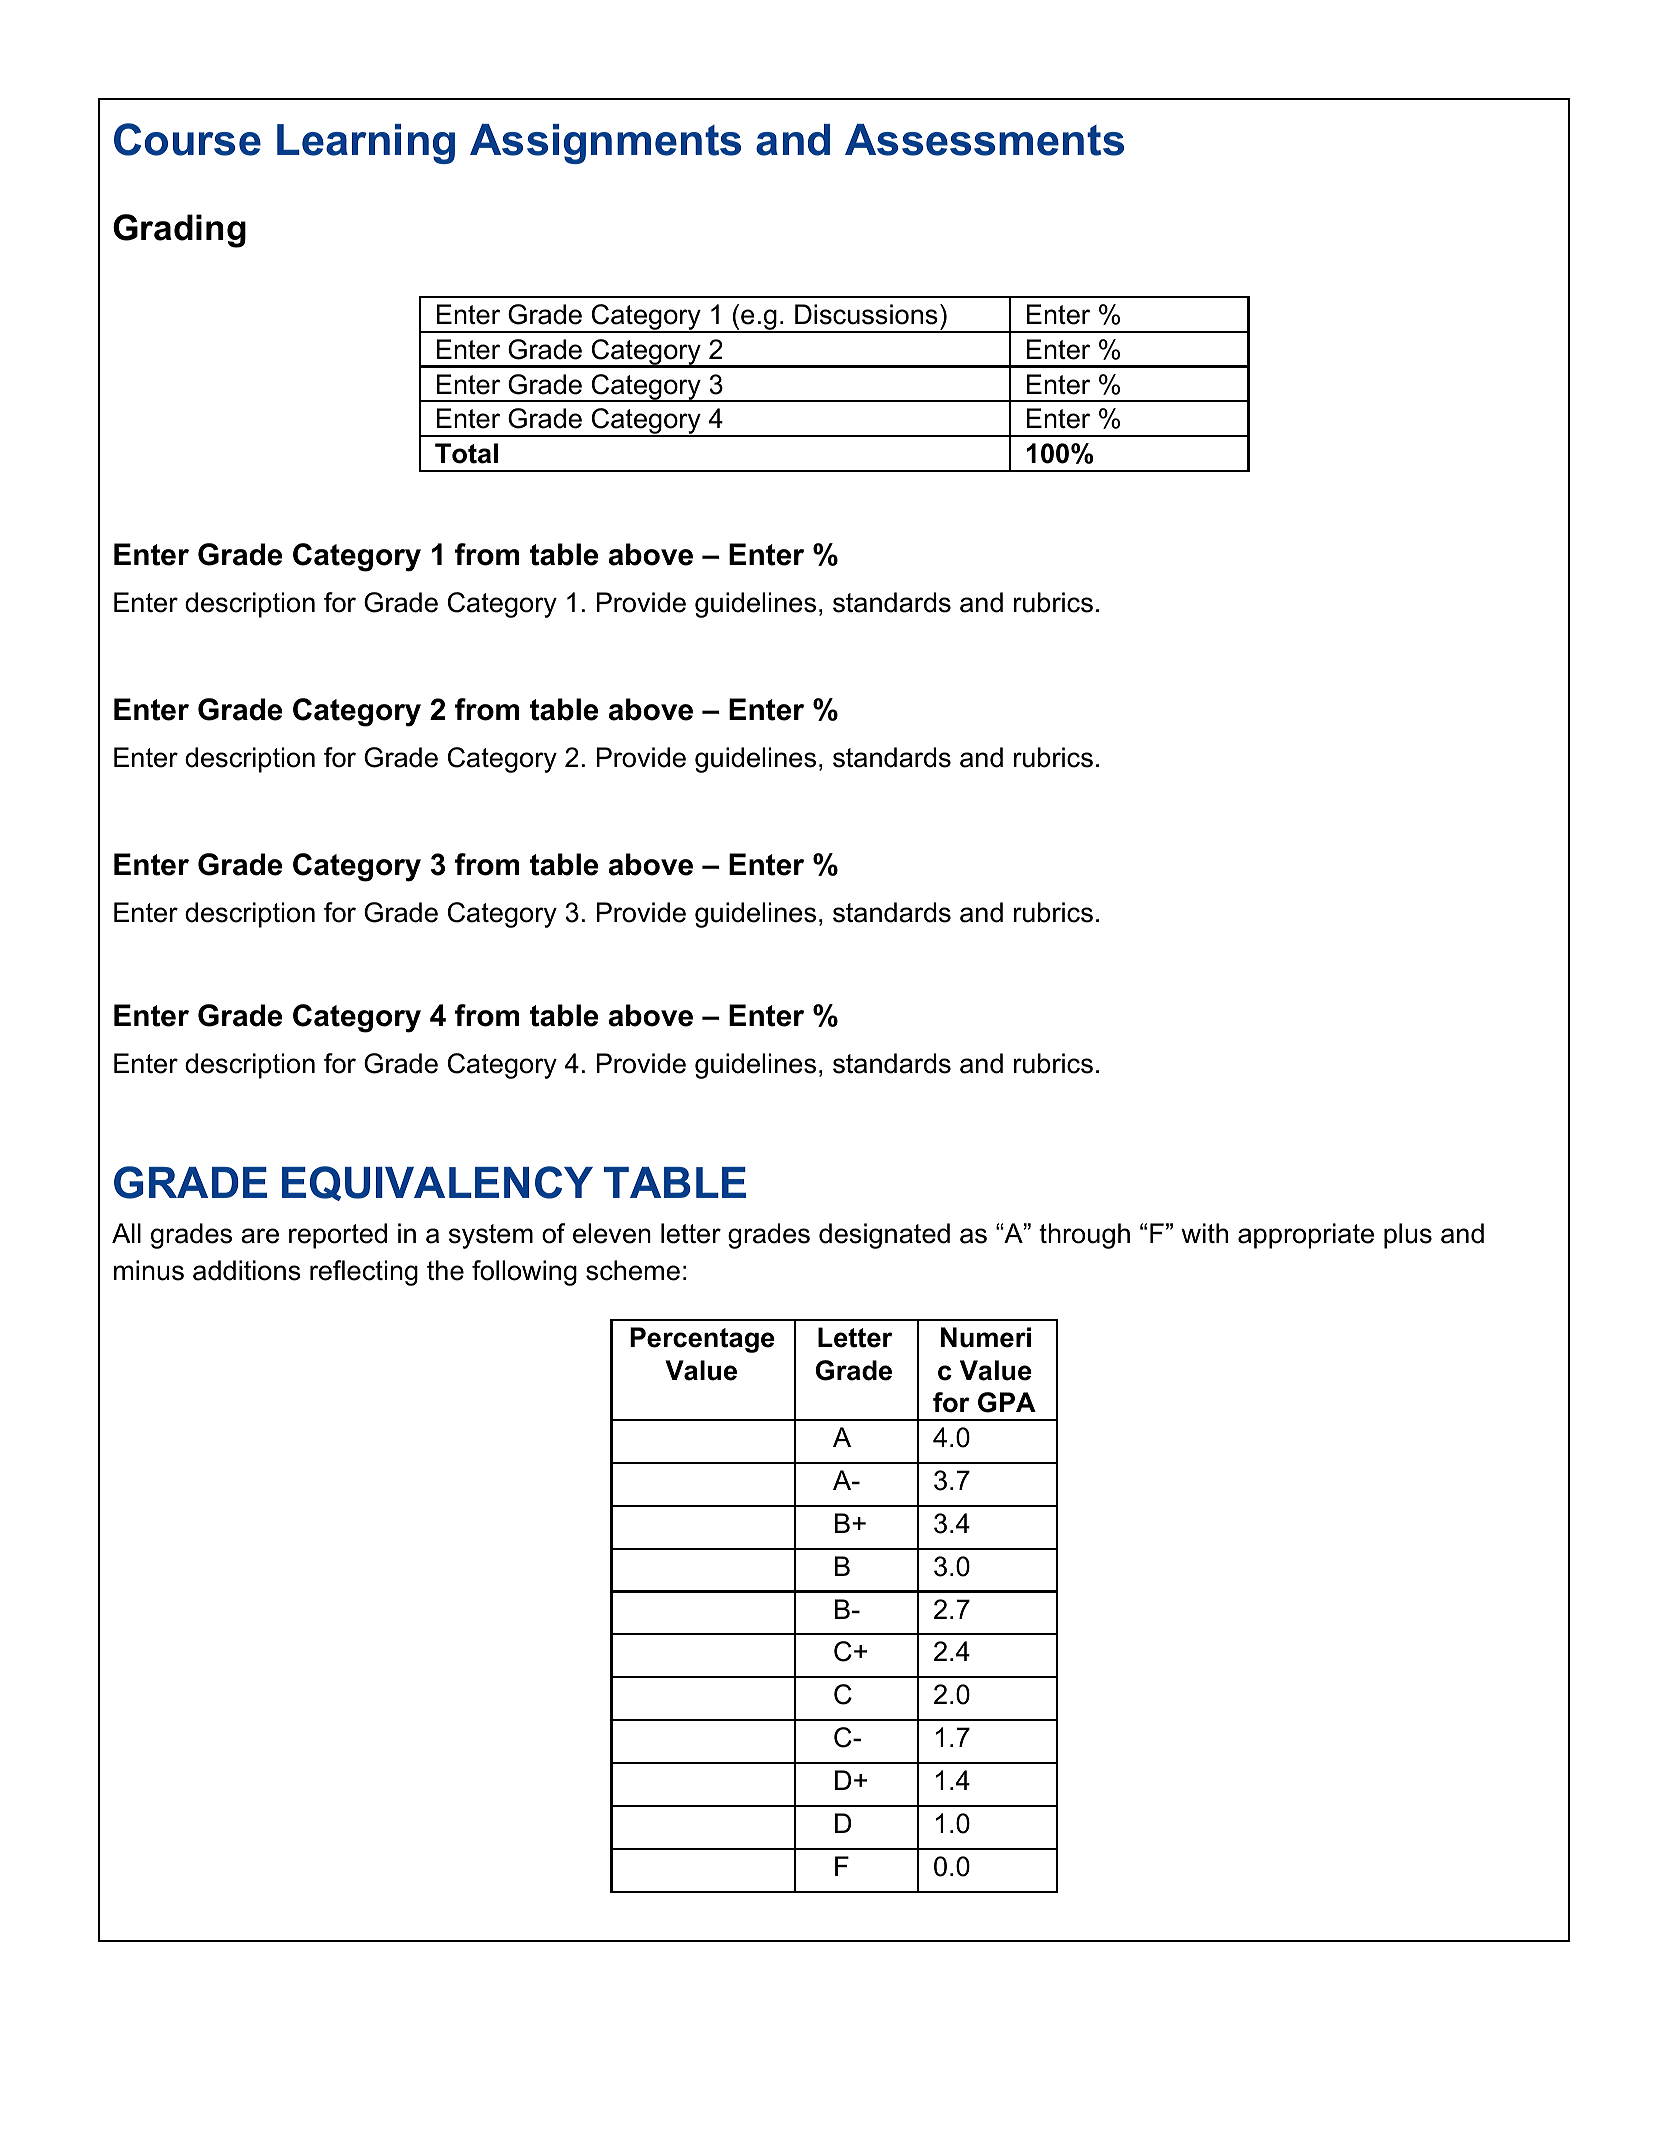 The width and height of the image is (1666, 2156). Describe the element at coordinates (1204, 1233) in the image. I see `with` at that location.
